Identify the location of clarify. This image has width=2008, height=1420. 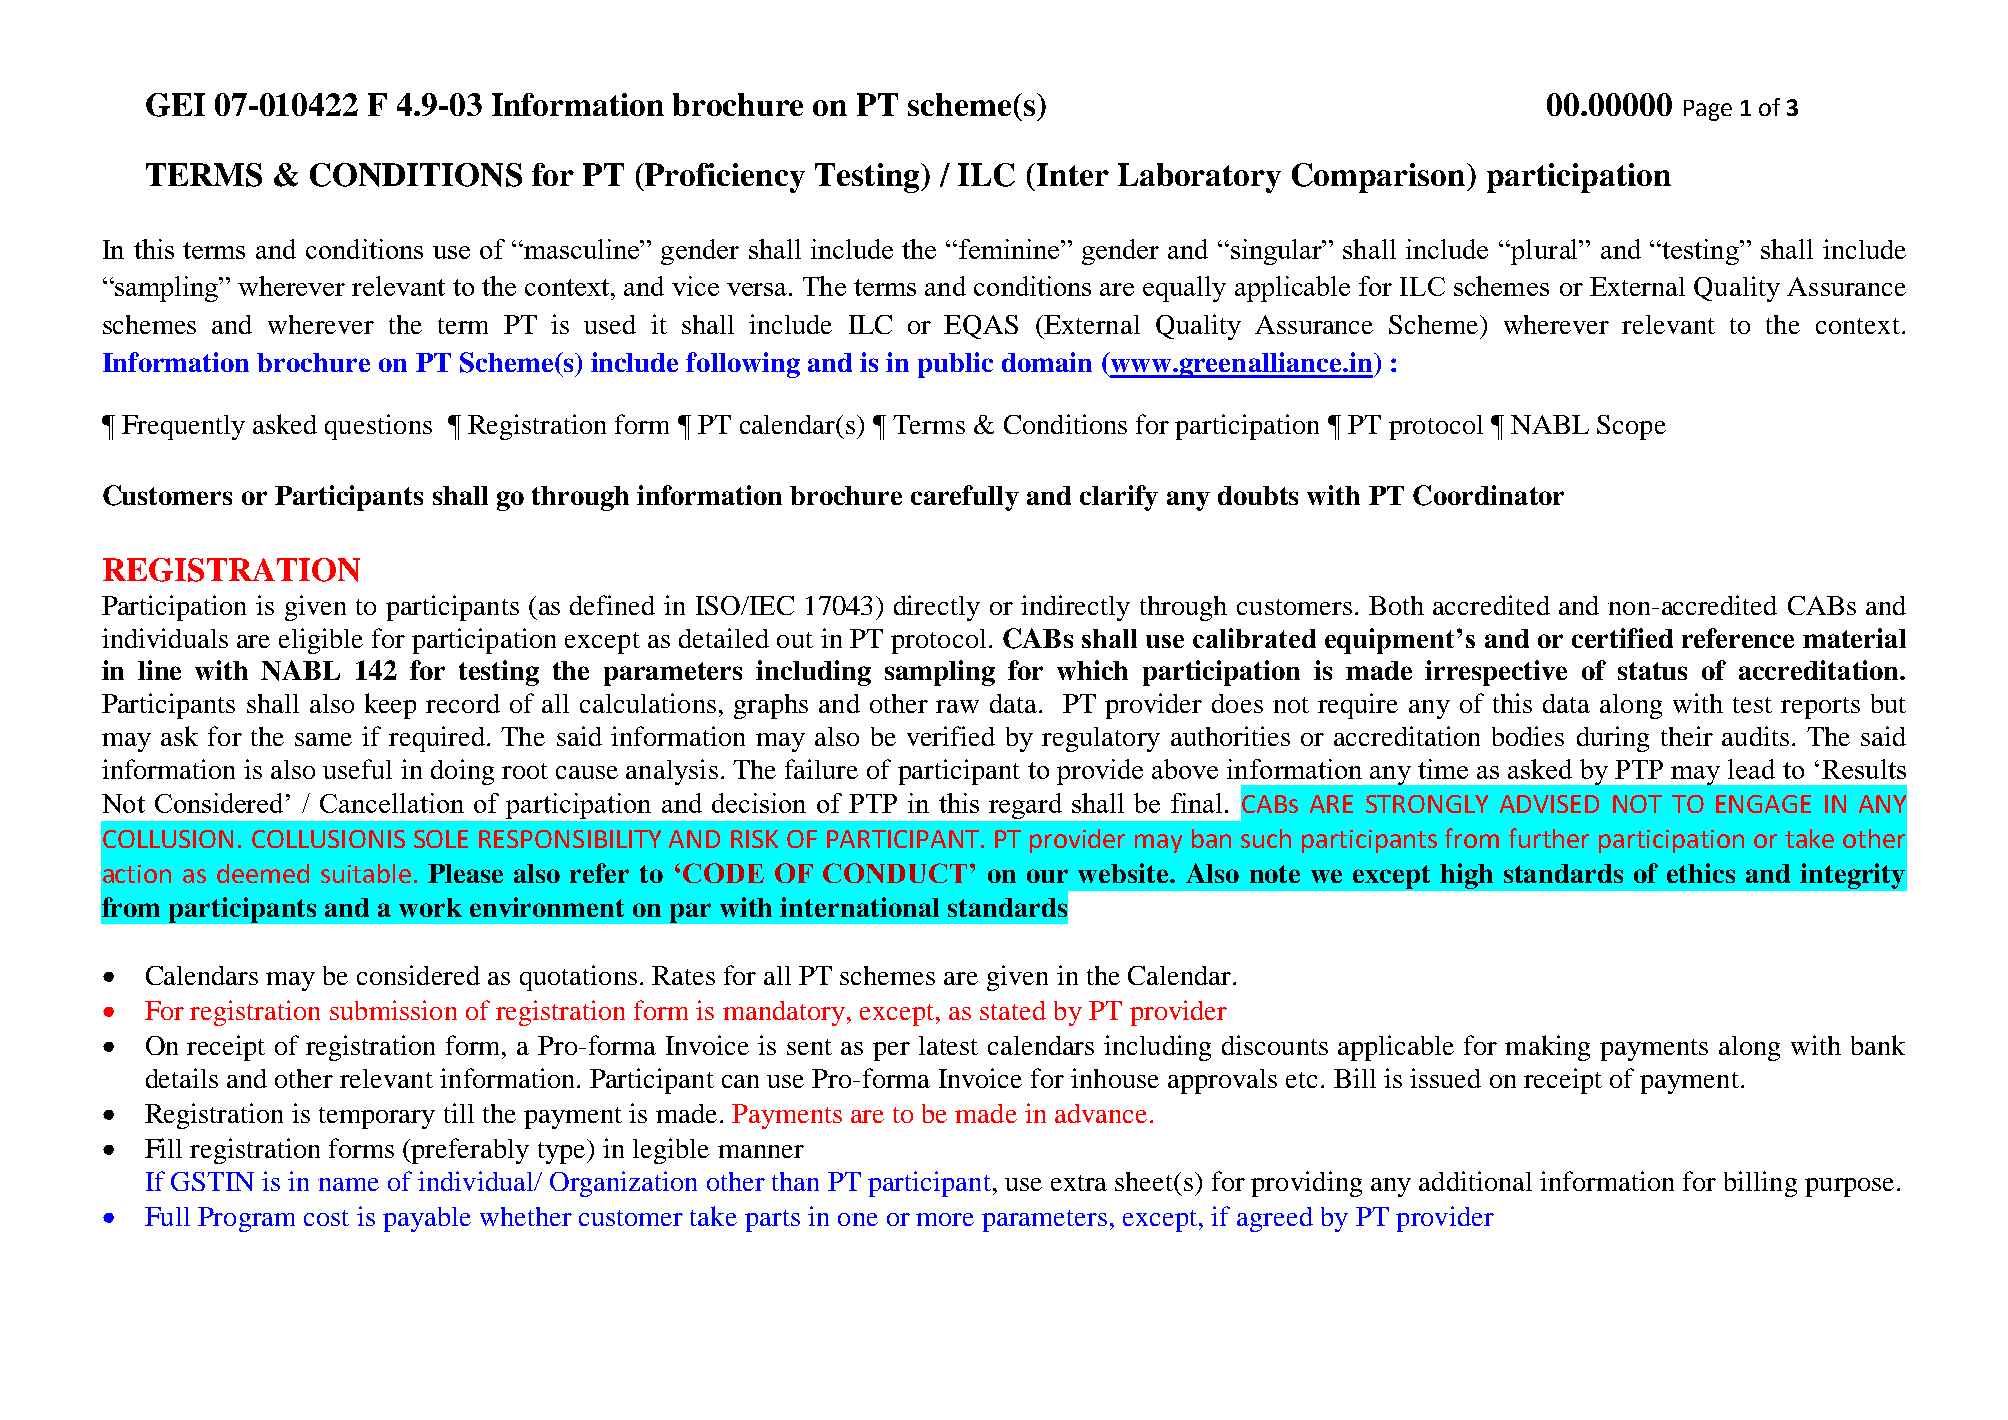
(1119, 498).
